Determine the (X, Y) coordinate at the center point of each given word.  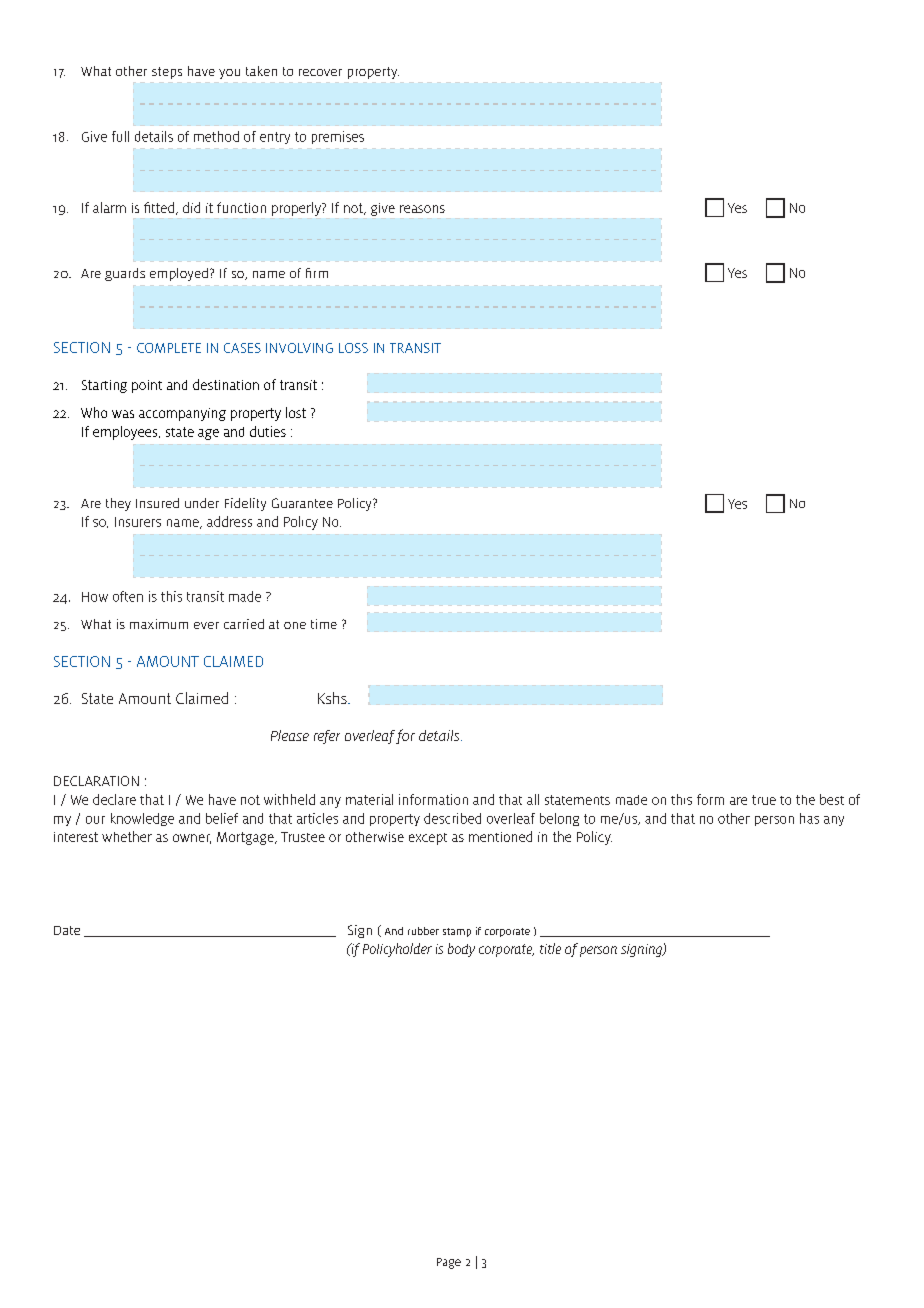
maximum (159, 624)
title (550, 948)
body (461, 950)
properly (297, 209)
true (764, 800)
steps (167, 73)
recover (320, 72)
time (324, 624)
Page (449, 1263)
